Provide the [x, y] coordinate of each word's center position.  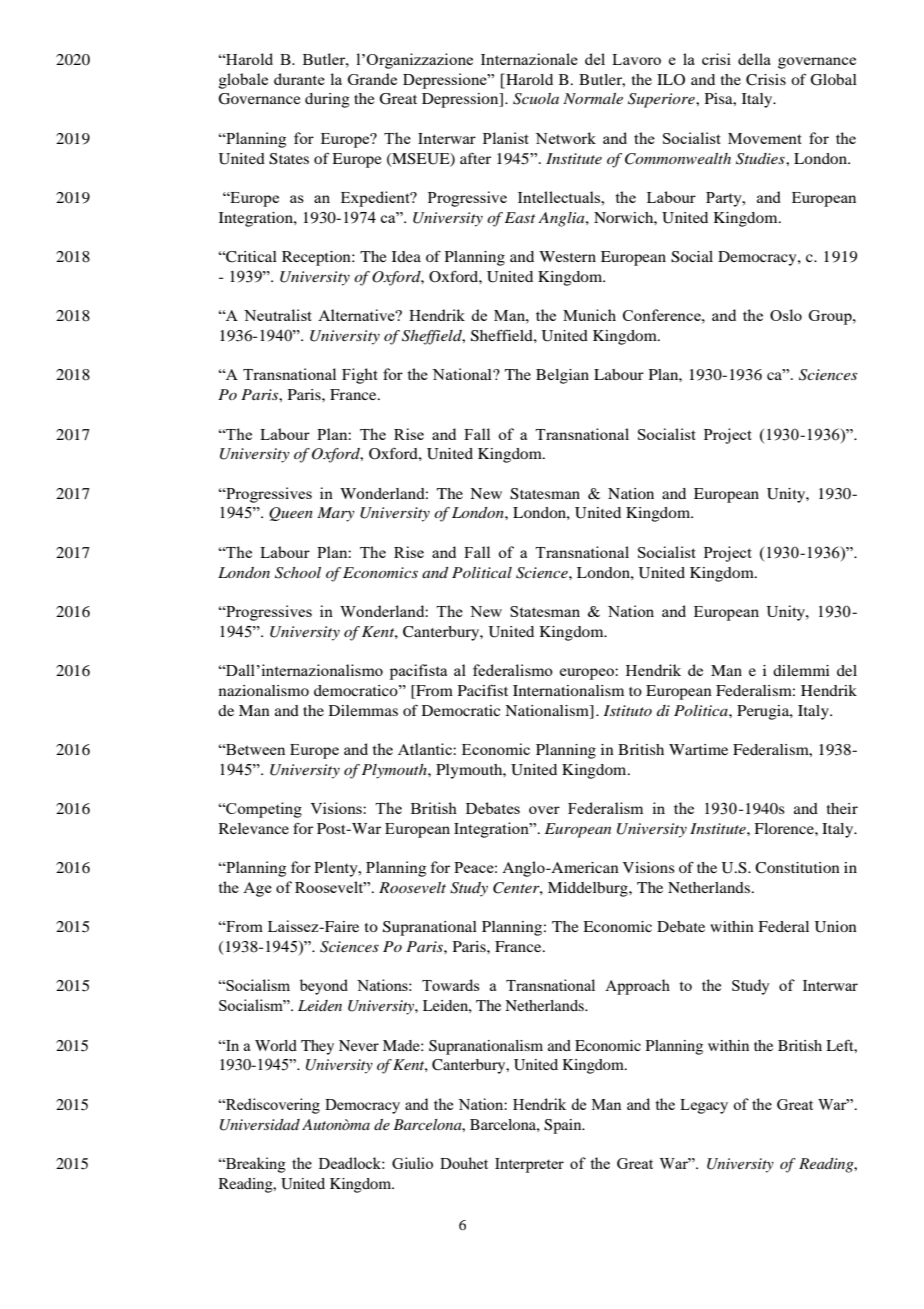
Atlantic [426, 749]
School [298, 573]
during [327, 100]
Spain [564, 1126]
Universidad [260, 1125]
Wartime [698, 749]
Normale [593, 98]
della [754, 59]
